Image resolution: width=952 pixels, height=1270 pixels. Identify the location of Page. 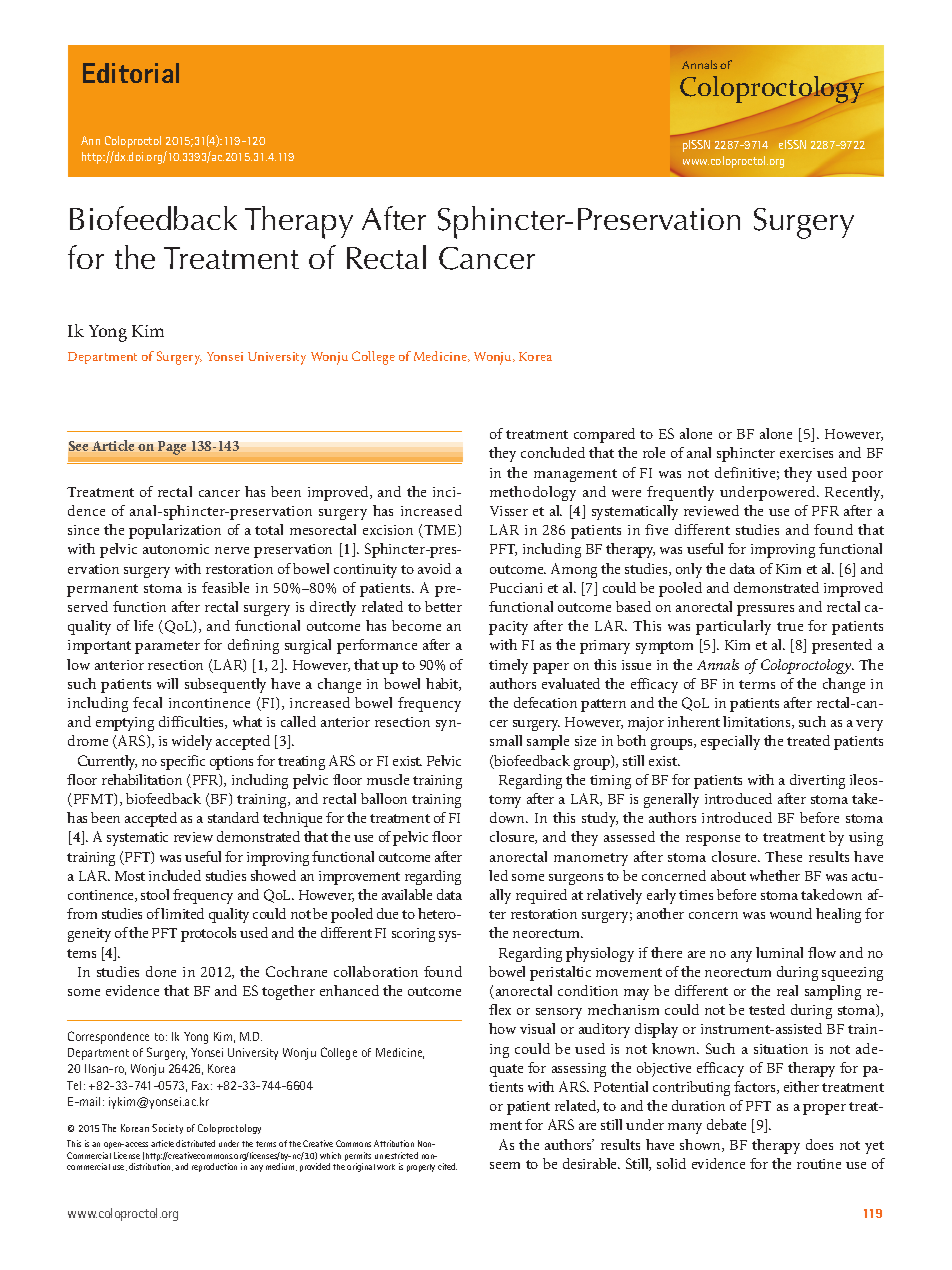
(172, 448).
